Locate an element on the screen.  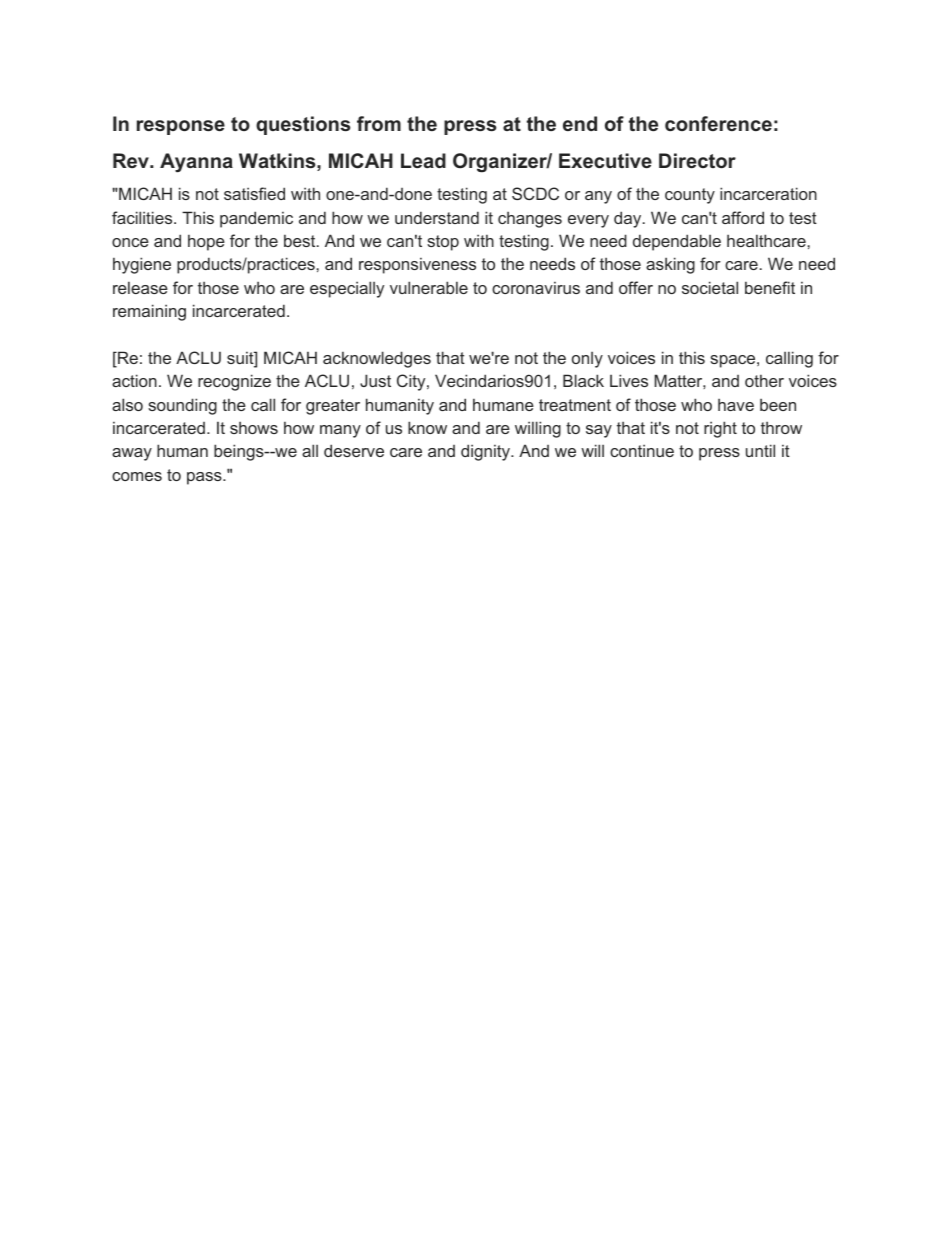
other is located at coordinates (764, 380).
